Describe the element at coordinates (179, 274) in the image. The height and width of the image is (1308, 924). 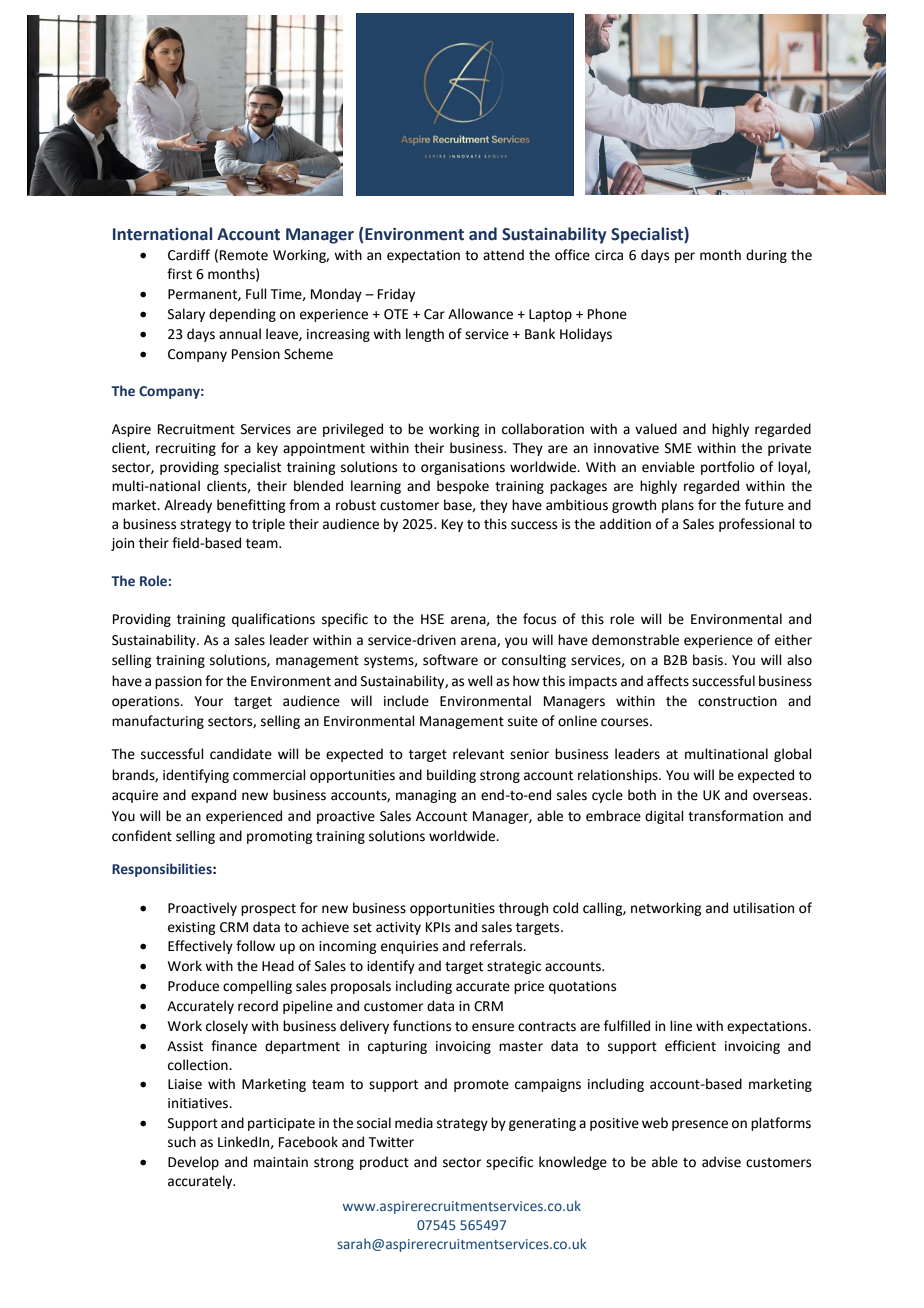
I see `first` at that location.
